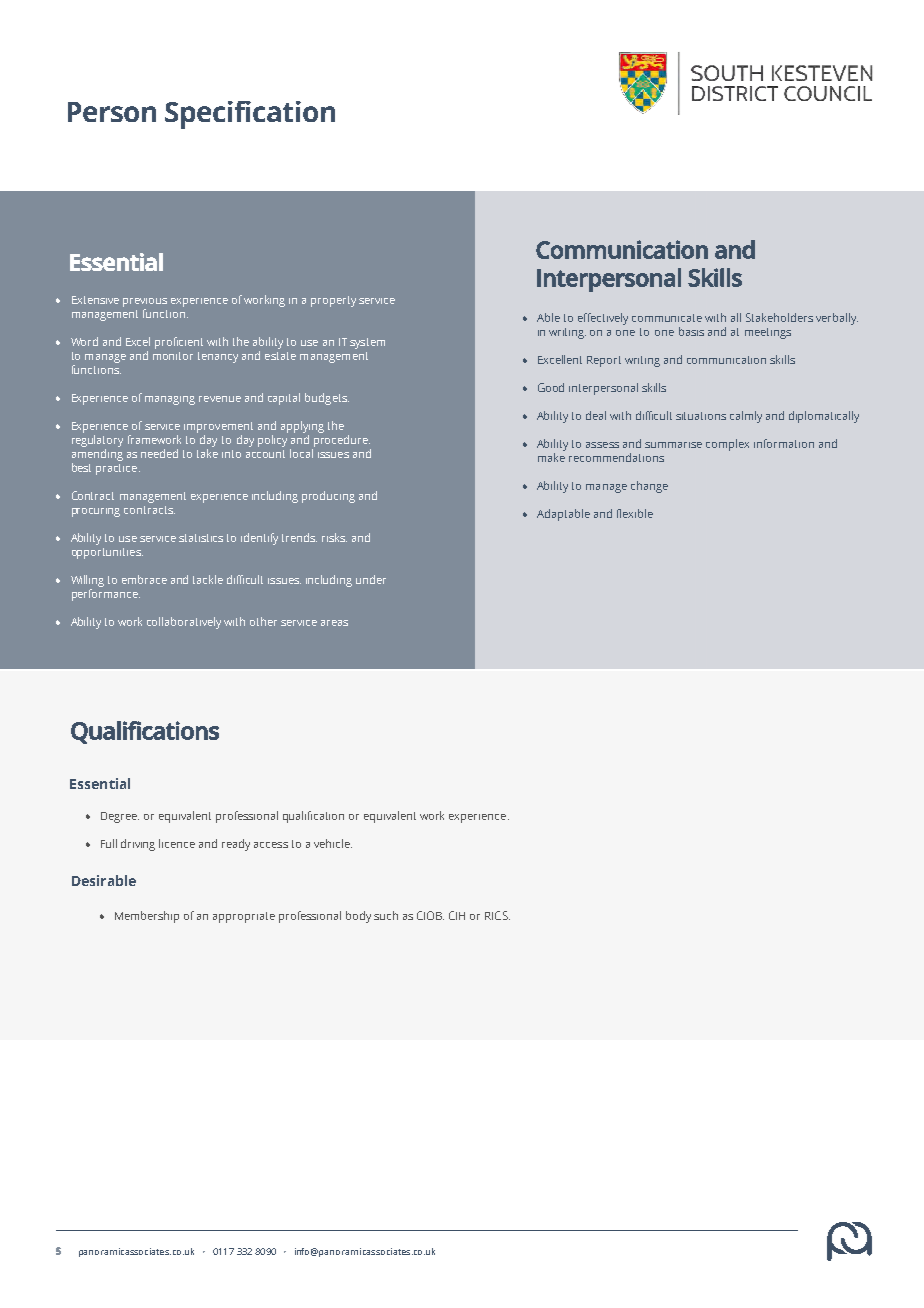 The image size is (924, 1308). Describe the element at coordinates (170, 400) in the document. I see `managing` at that location.
